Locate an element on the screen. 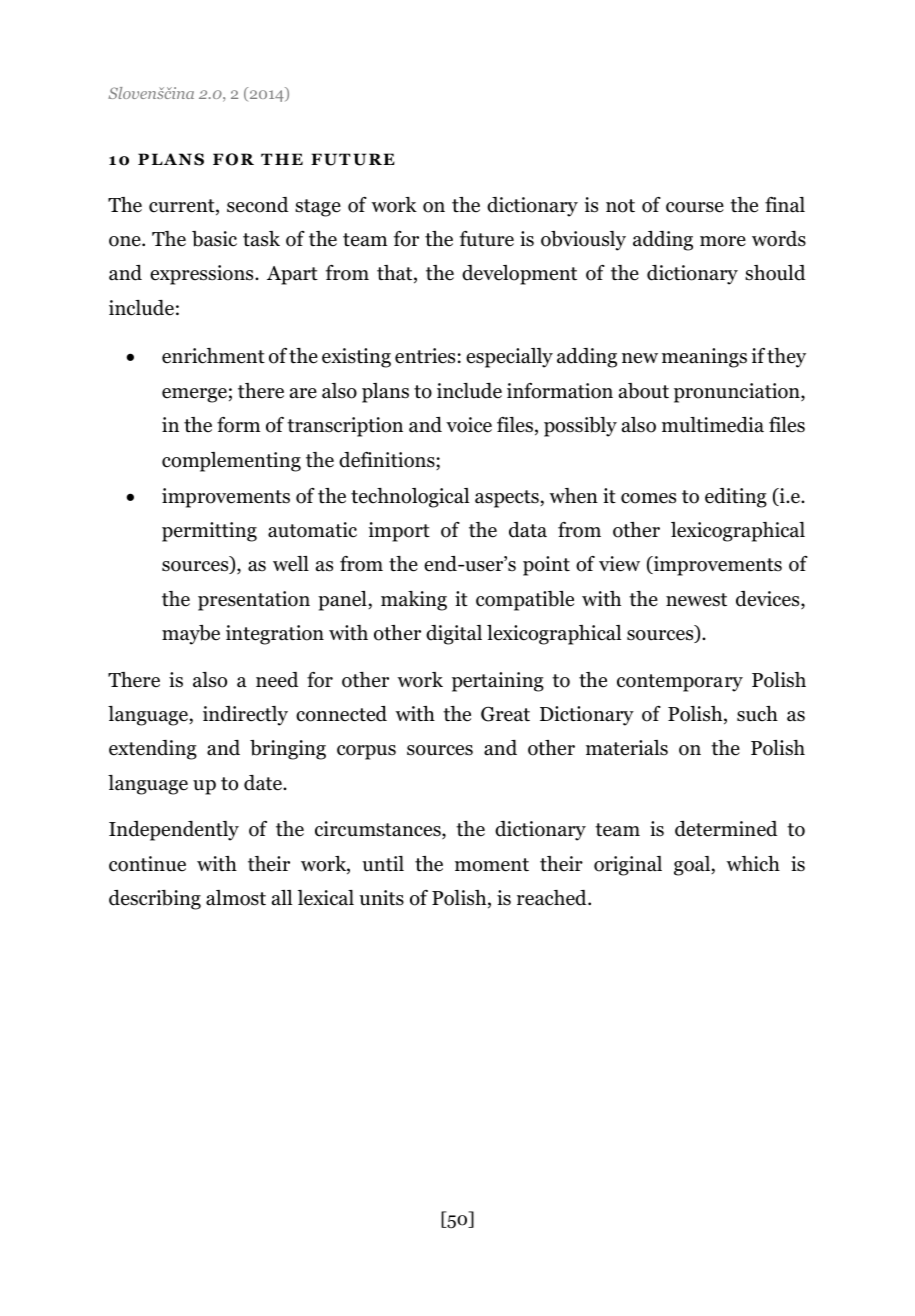 The image size is (915, 1316). digital is located at coordinates (454, 635).
